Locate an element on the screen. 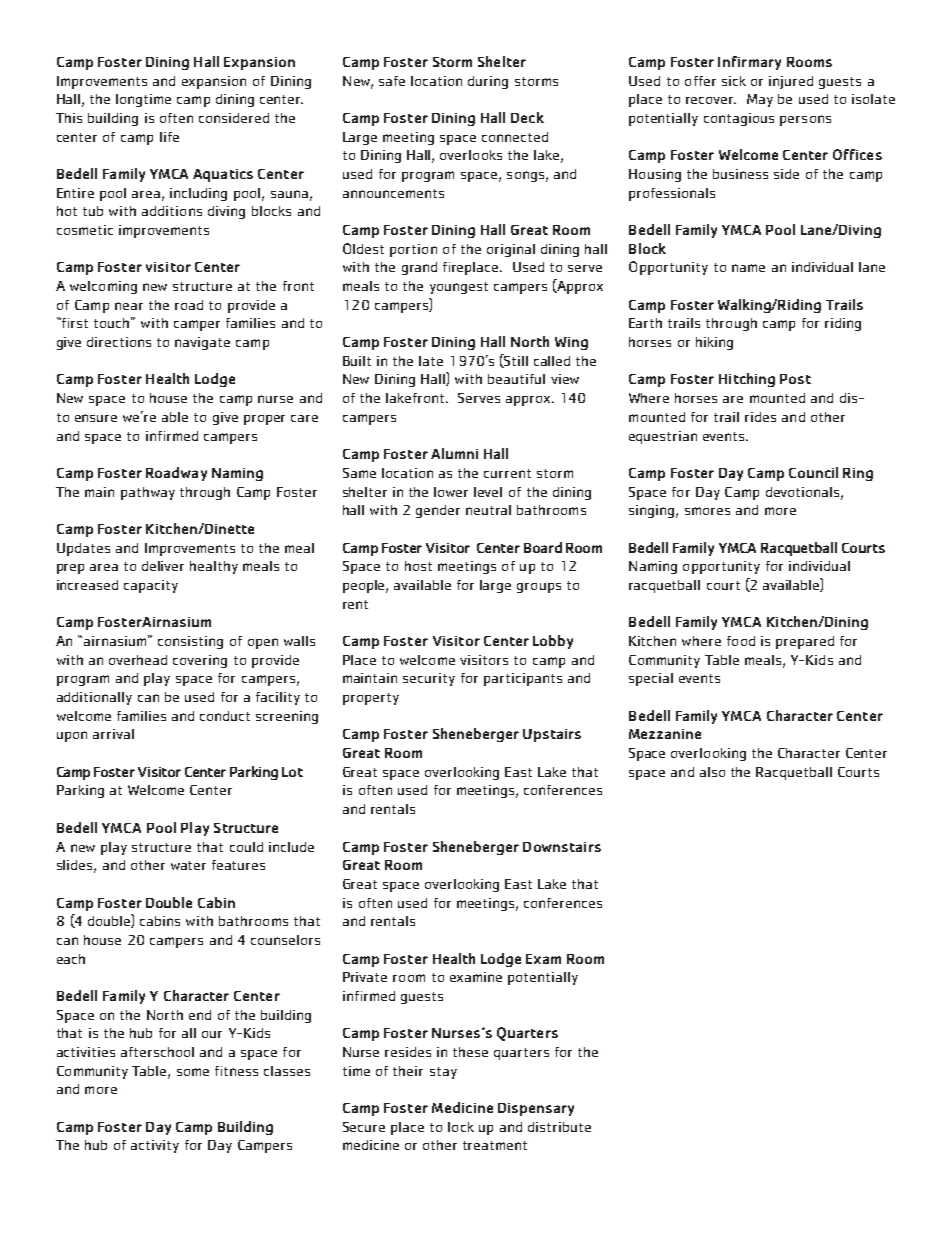  activity is located at coordinates (155, 1146).
